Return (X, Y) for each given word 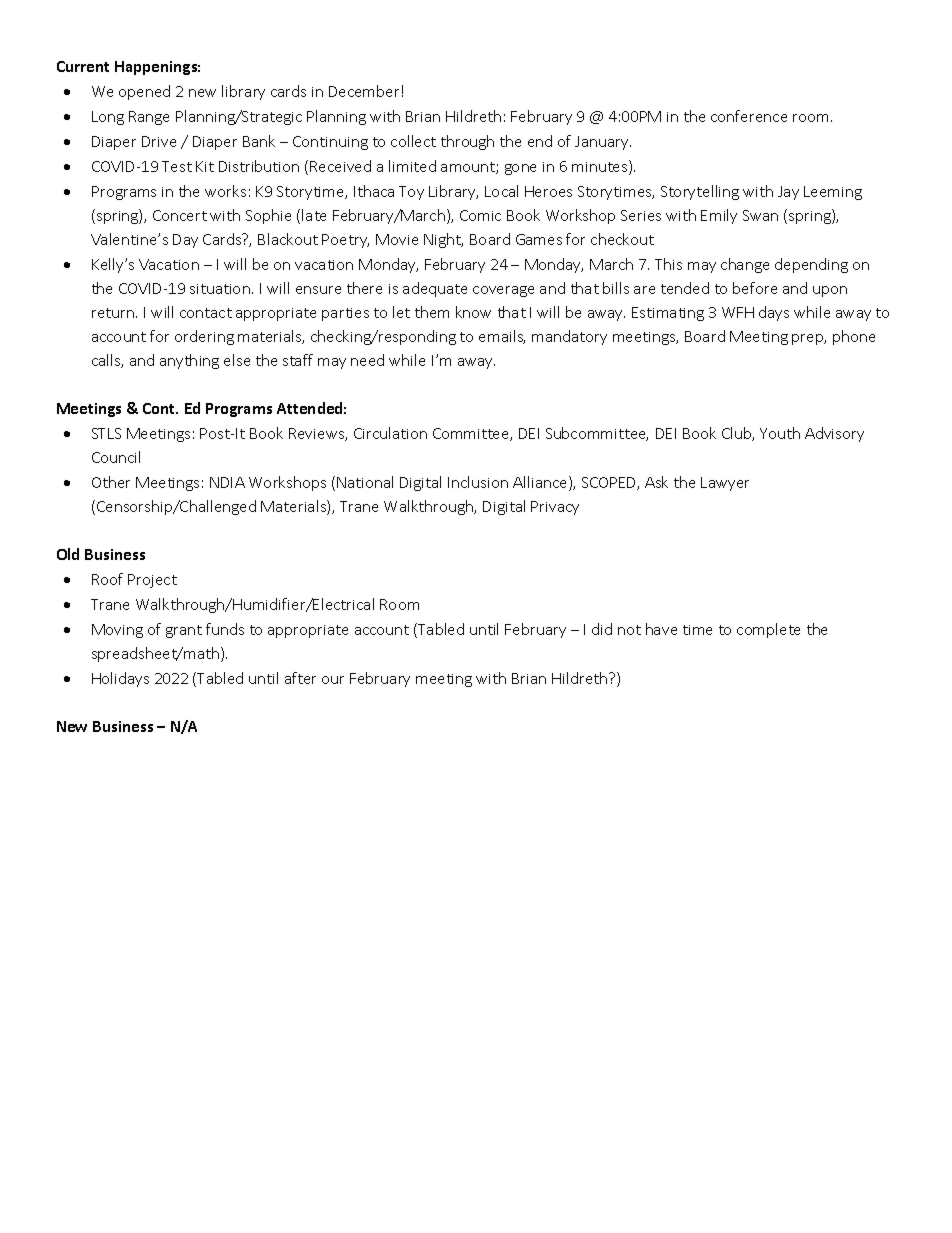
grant (184, 631)
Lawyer (725, 484)
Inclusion (478, 482)
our (333, 680)
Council (116, 457)
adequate (435, 289)
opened (144, 92)
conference (749, 116)
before (755, 288)
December (364, 91)
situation (220, 289)
